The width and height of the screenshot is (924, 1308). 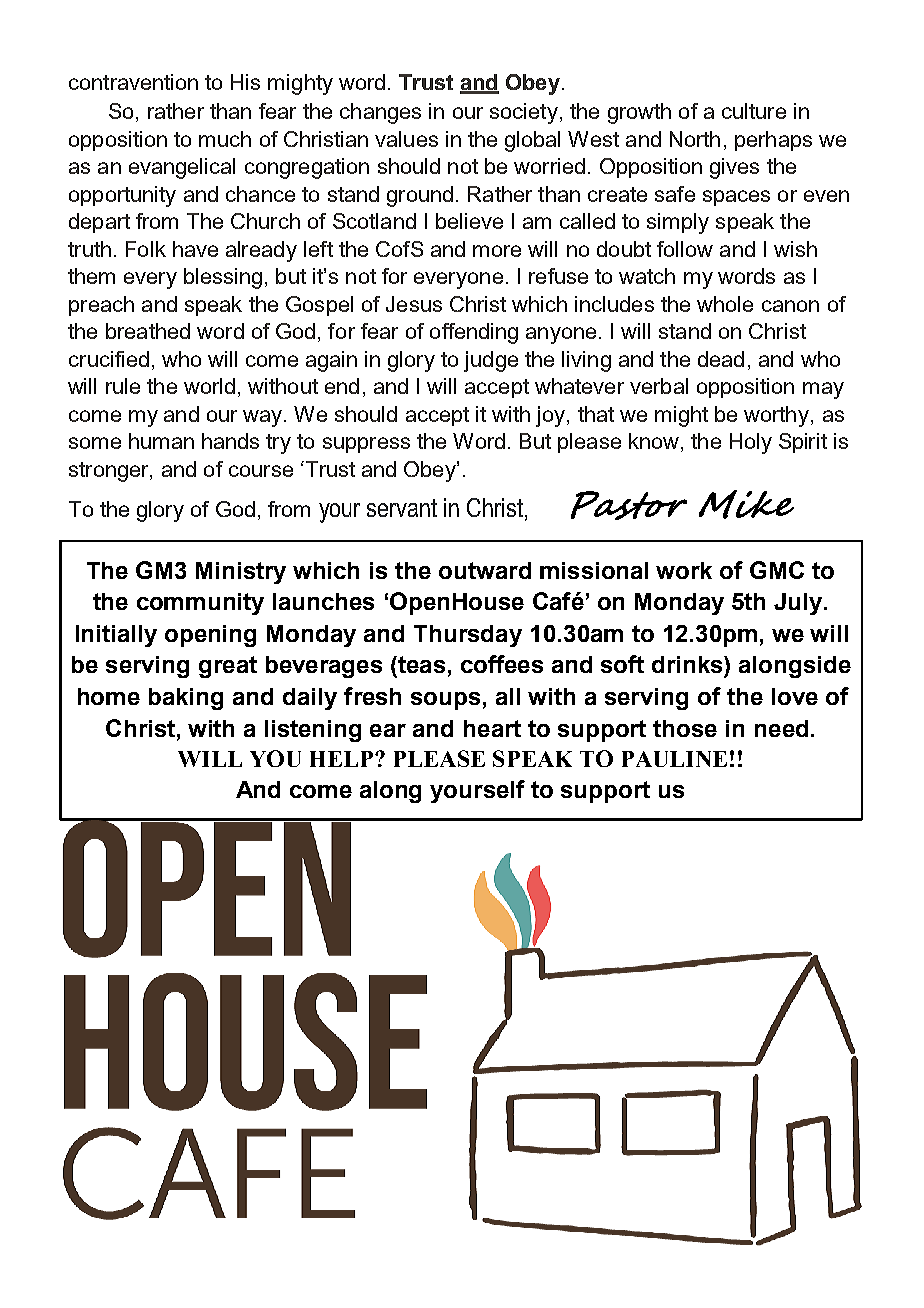 I want to click on culture, so click(x=754, y=111).
